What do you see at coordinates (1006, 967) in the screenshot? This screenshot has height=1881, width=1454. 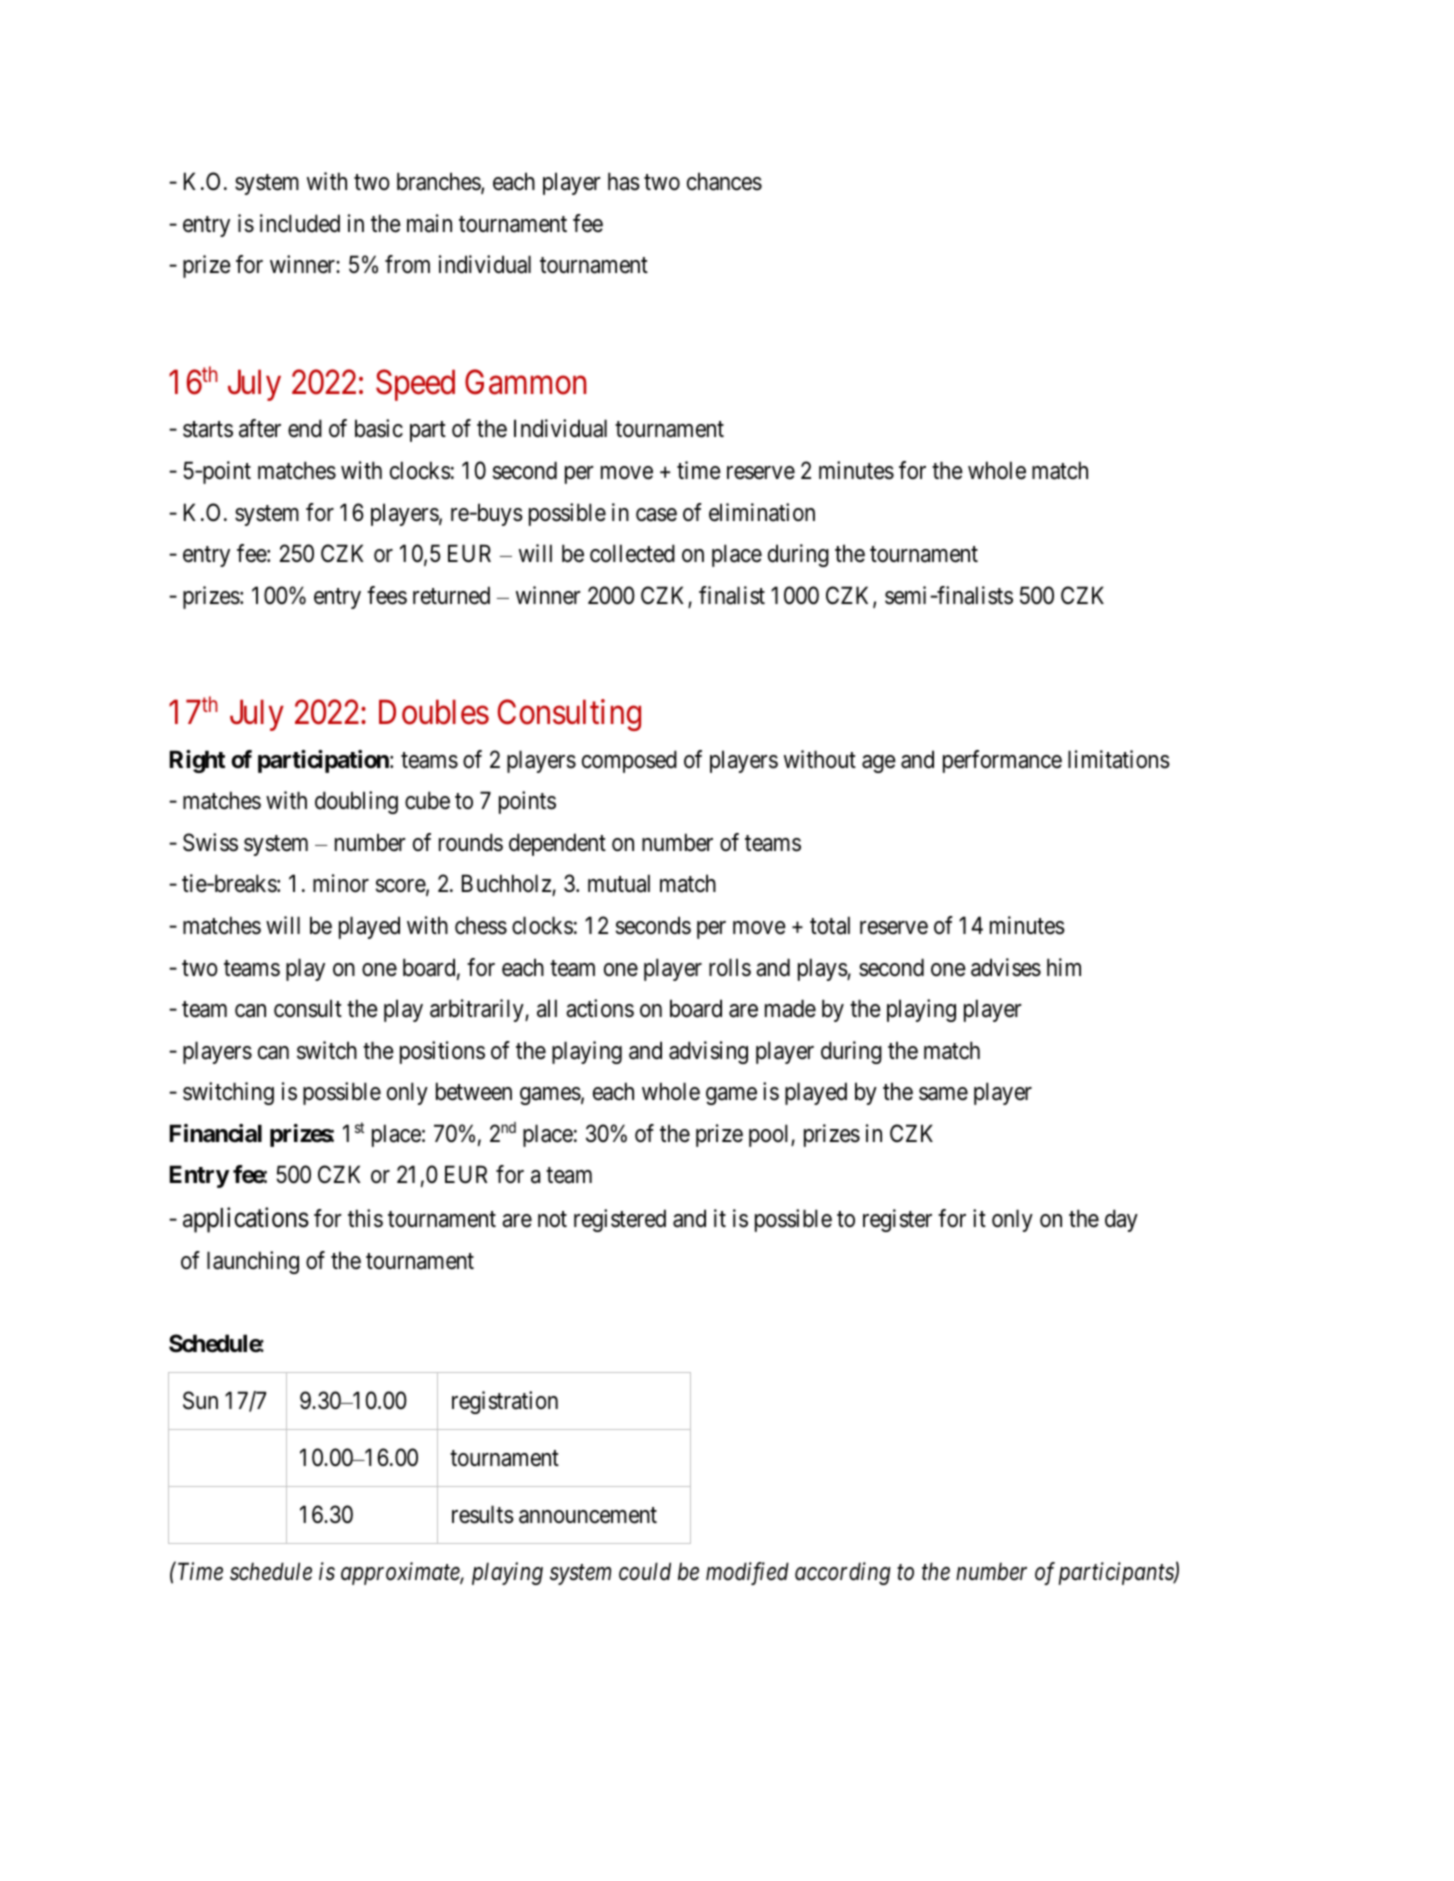 I see `advises` at bounding box center [1006, 967].
